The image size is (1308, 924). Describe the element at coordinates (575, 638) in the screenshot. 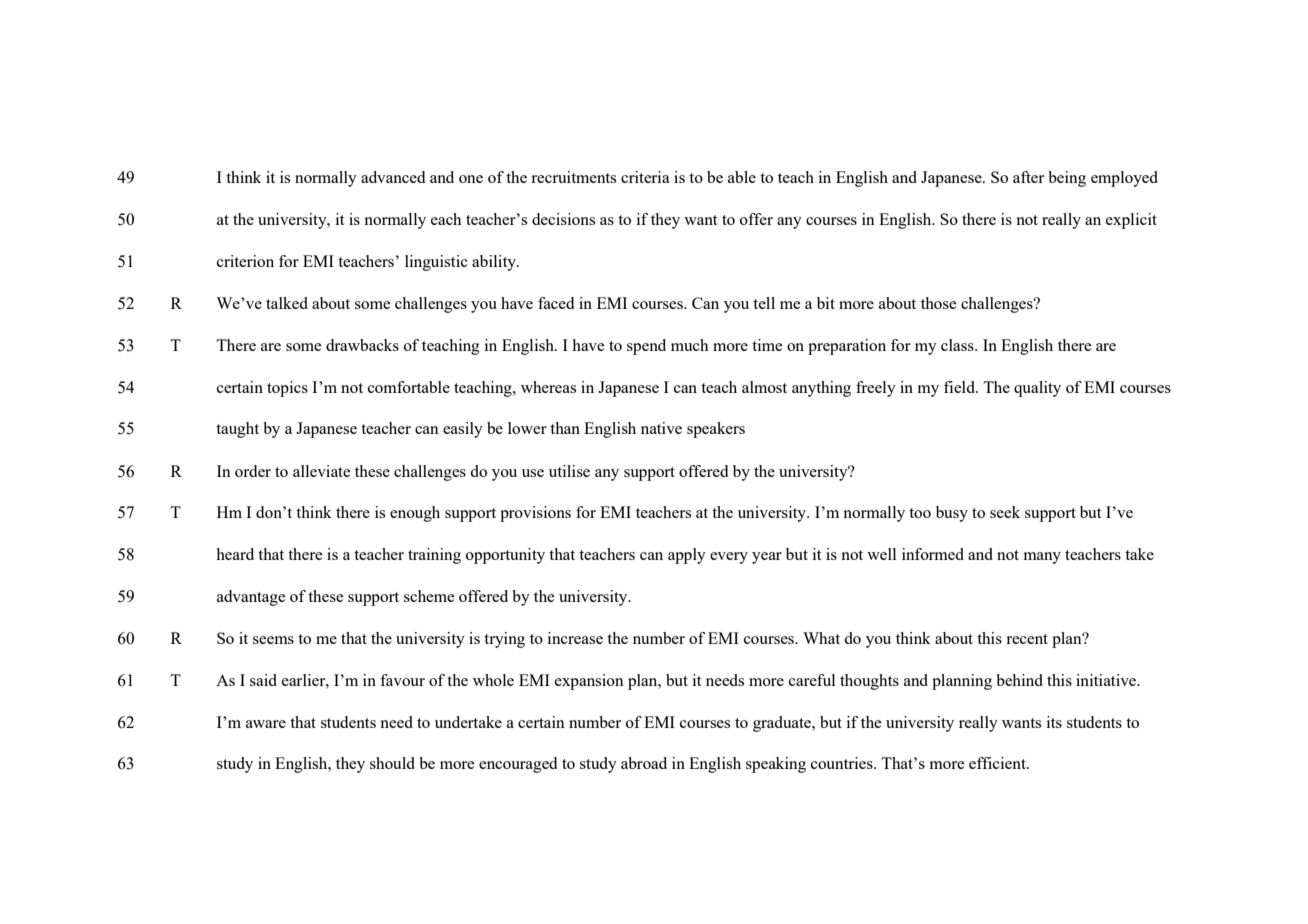

I see `increase` at that location.
